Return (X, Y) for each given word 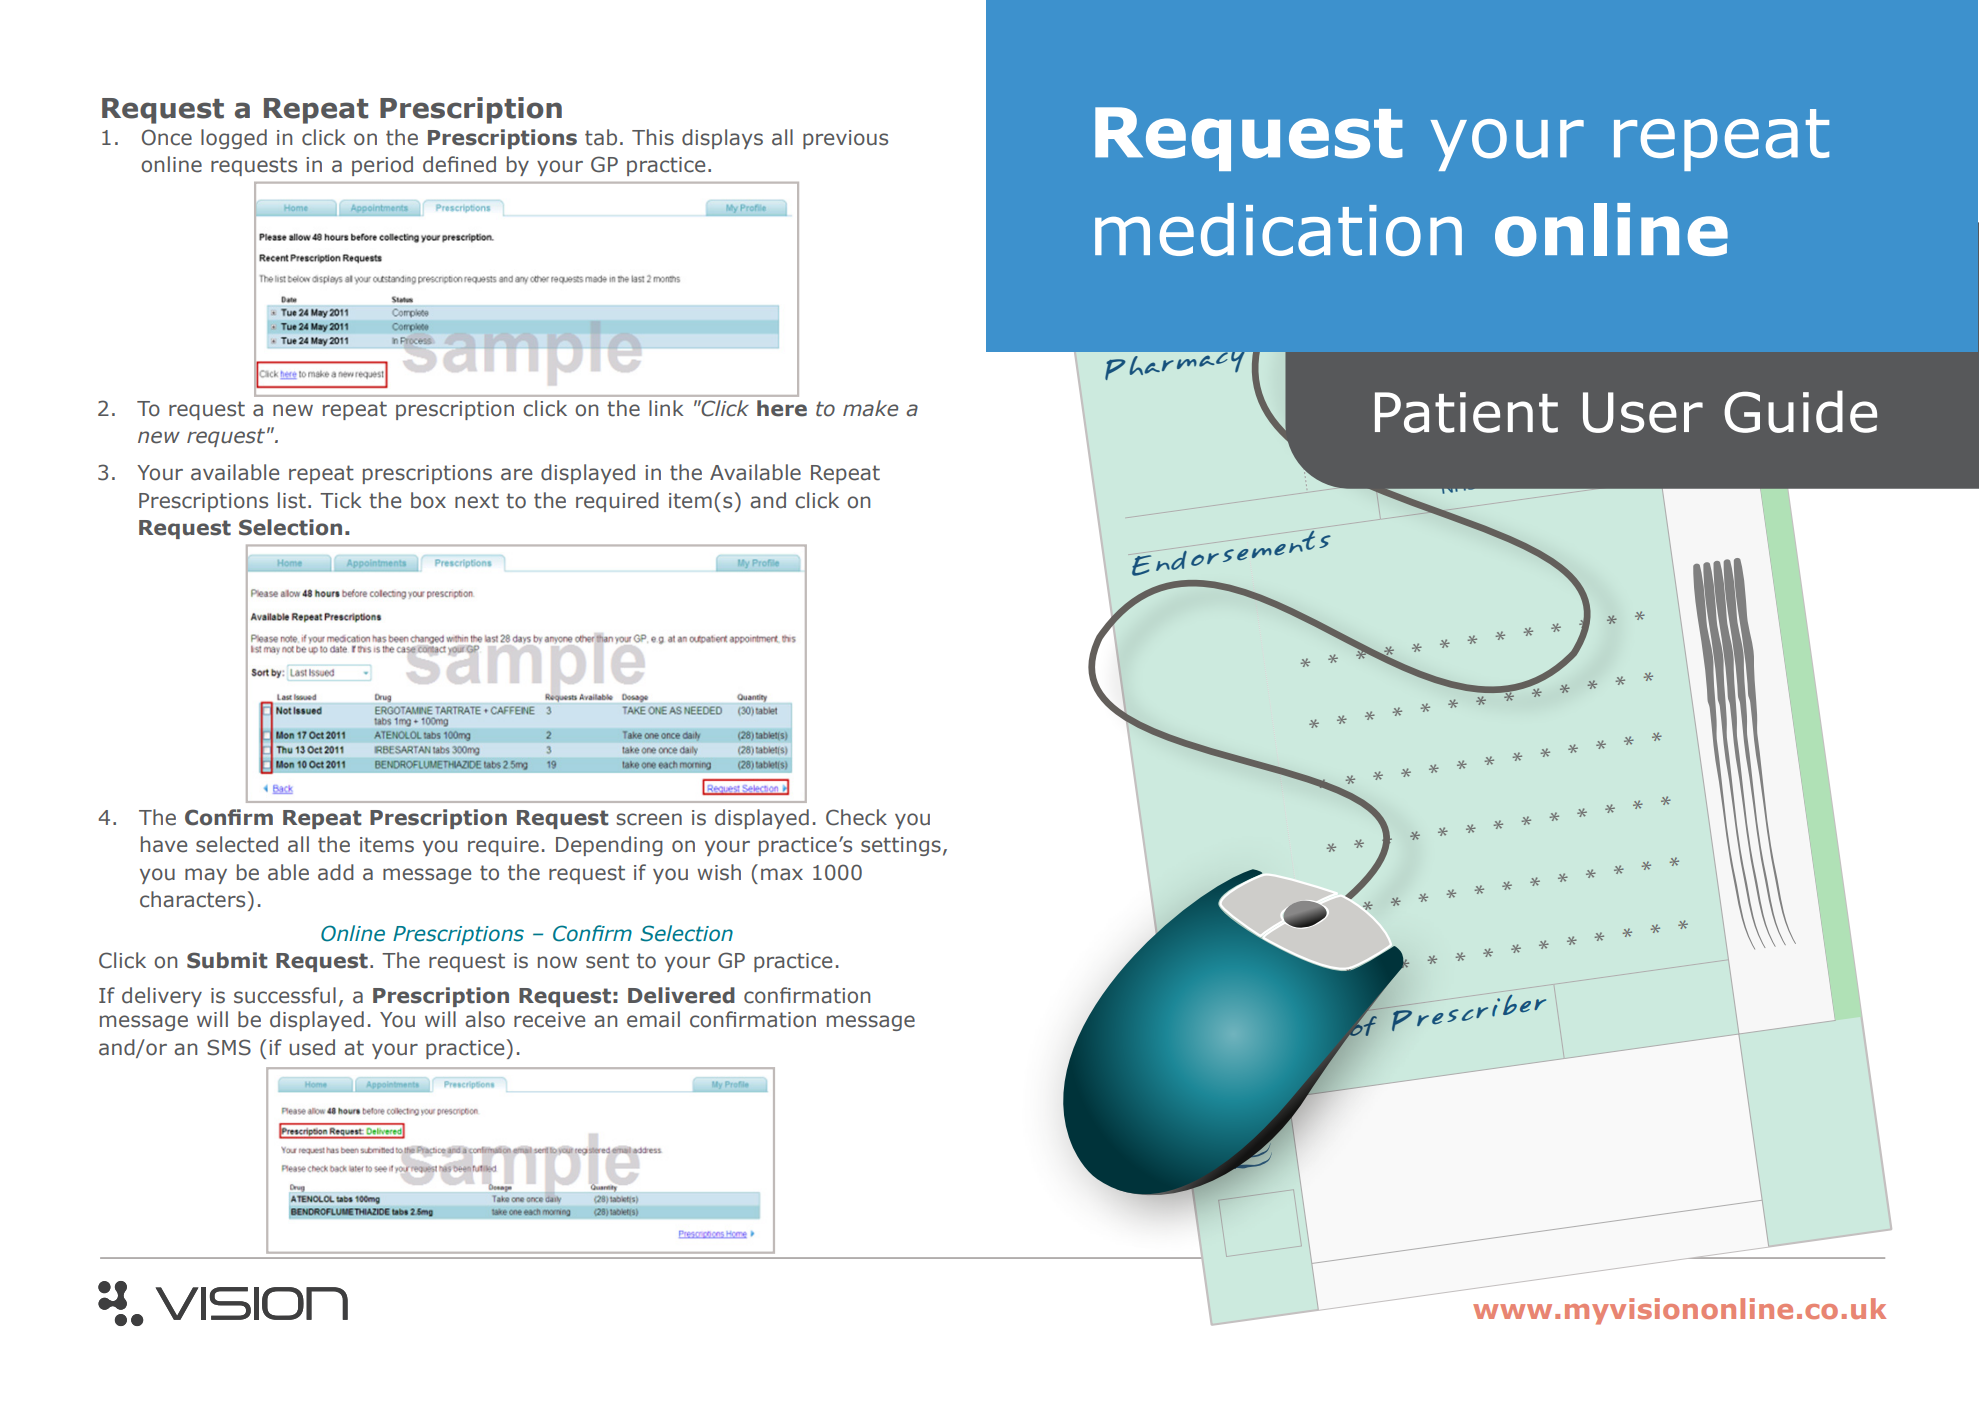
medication (1278, 229)
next (477, 501)
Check (856, 817)
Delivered (681, 995)
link (666, 408)
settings (901, 846)
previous (845, 139)
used (312, 1047)
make (870, 408)
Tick (341, 500)
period (382, 166)
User (1643, 412)
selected (237, 844)
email (653, 1019)
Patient (1466, 412)
